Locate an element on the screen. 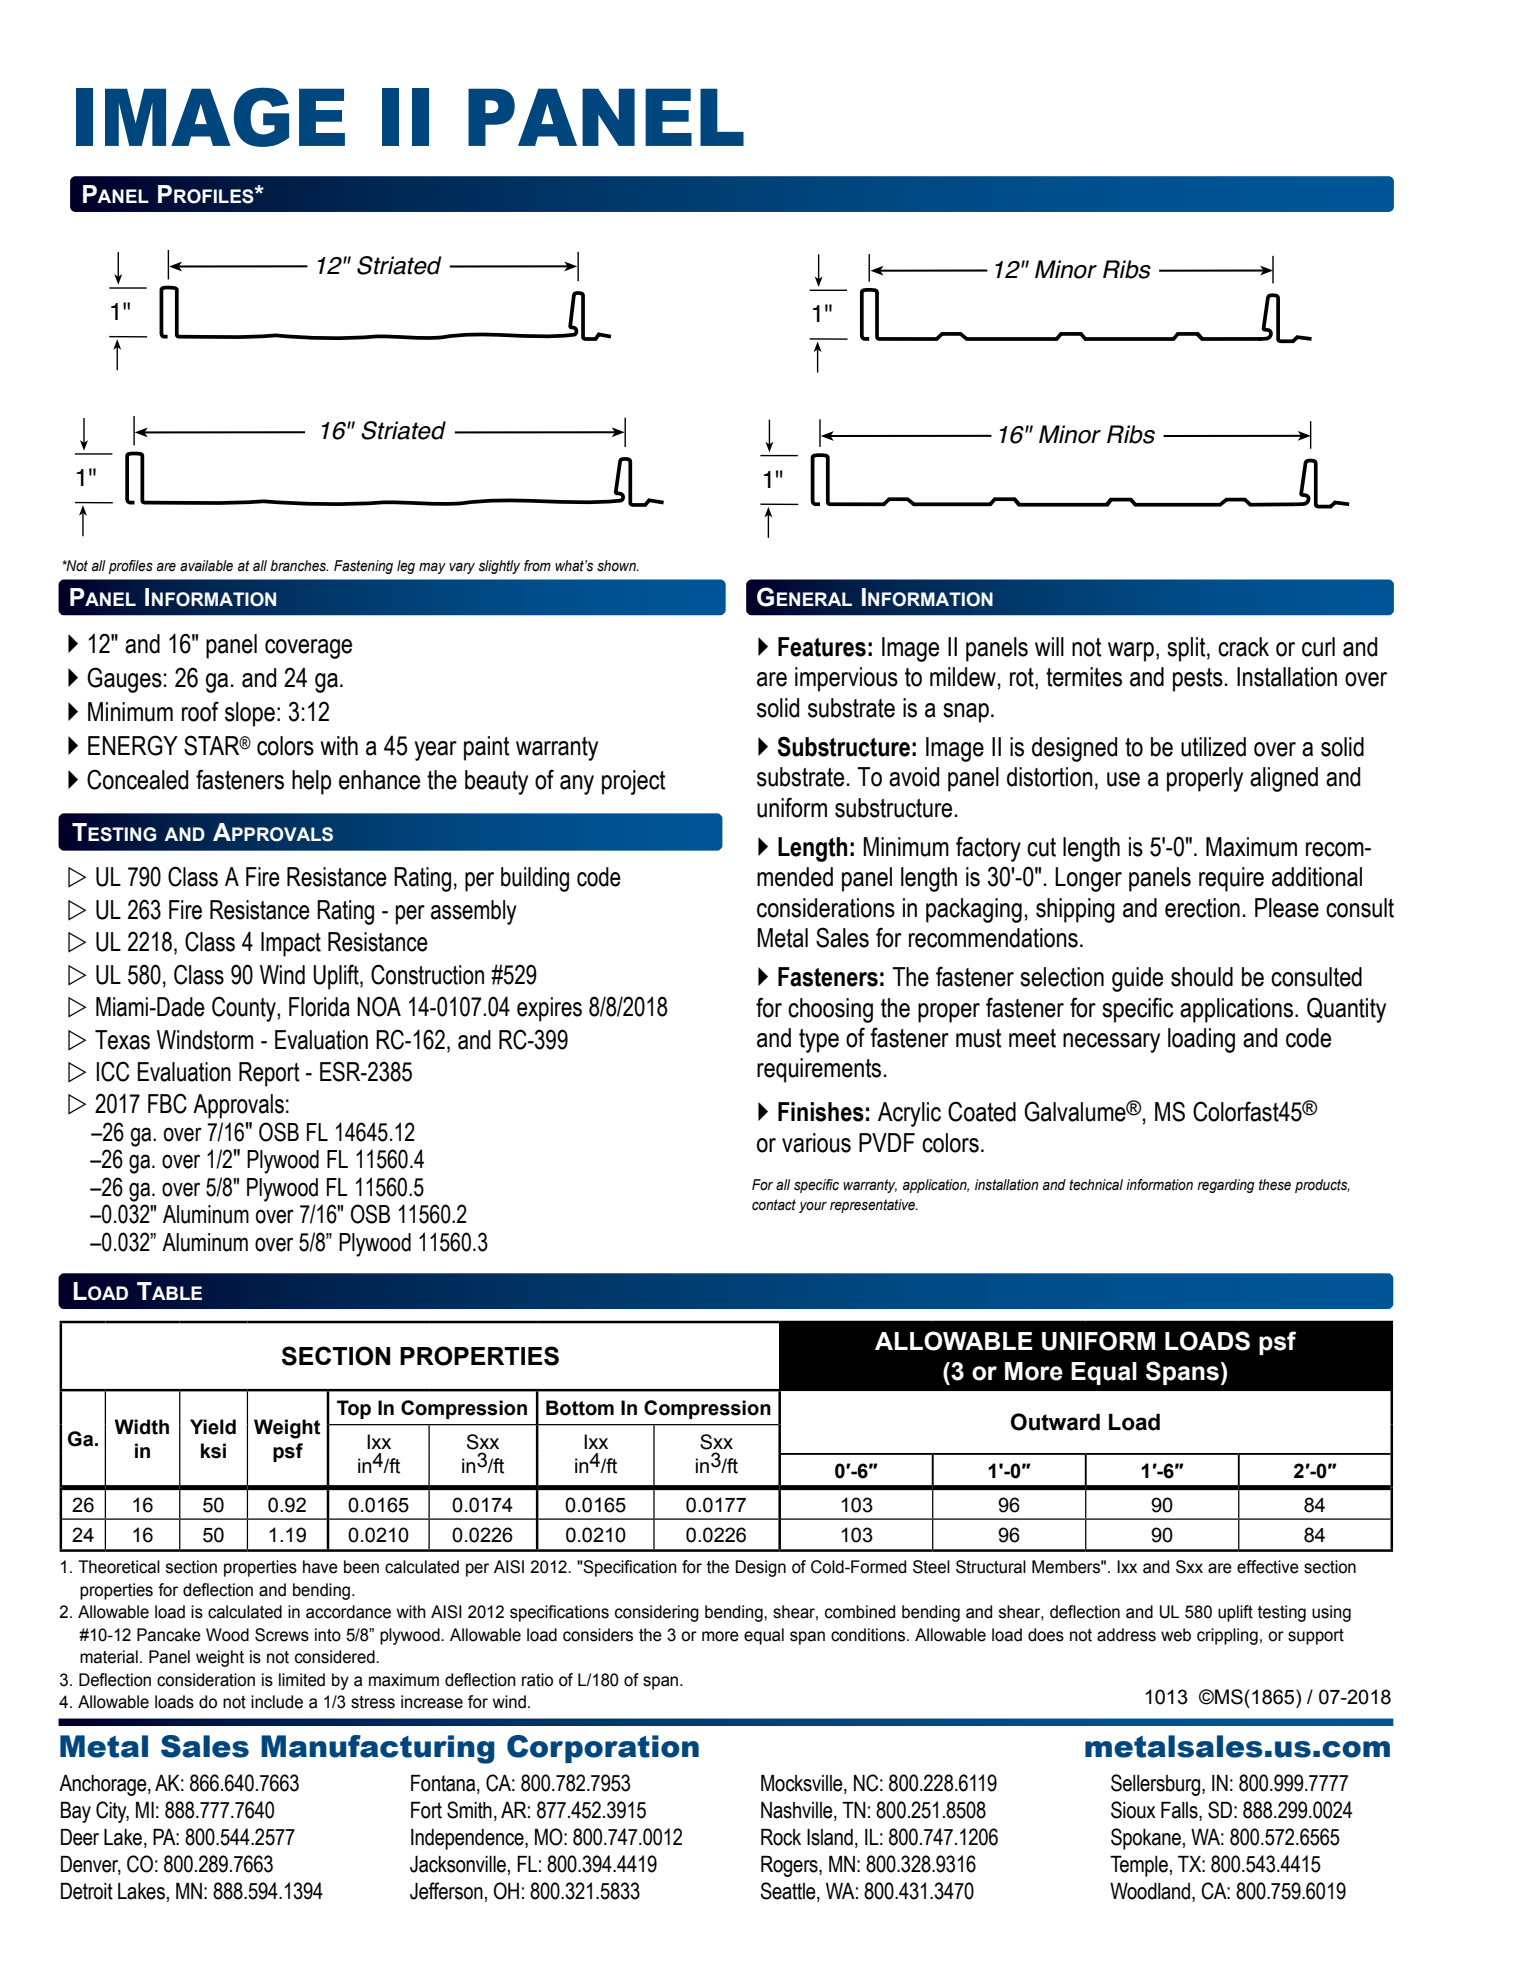 This screenshot has width=1528, height=1978. building is located at coordinates (535, 879).
